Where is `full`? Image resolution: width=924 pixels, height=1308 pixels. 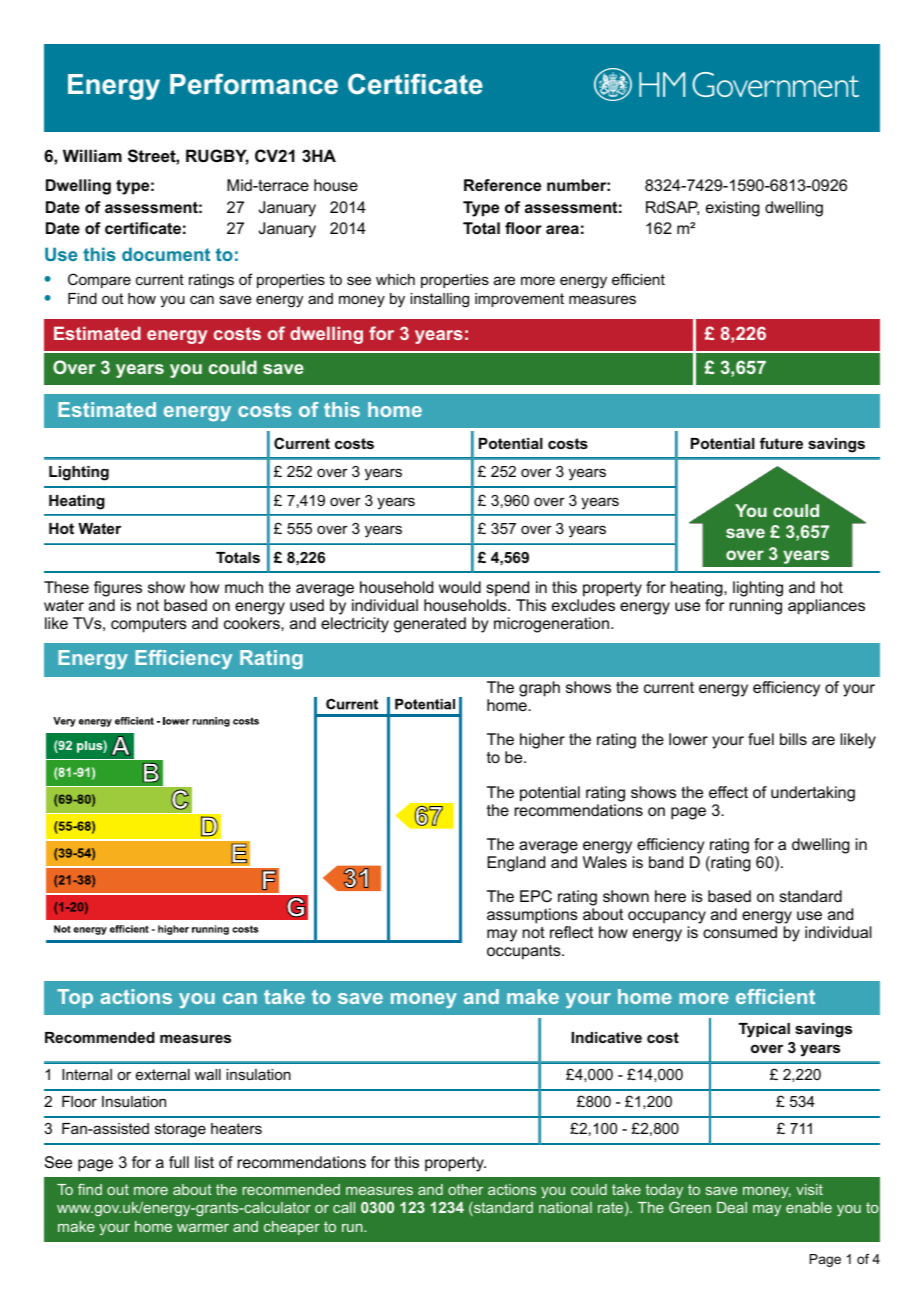
full is located at coordinates (179, 1162).
